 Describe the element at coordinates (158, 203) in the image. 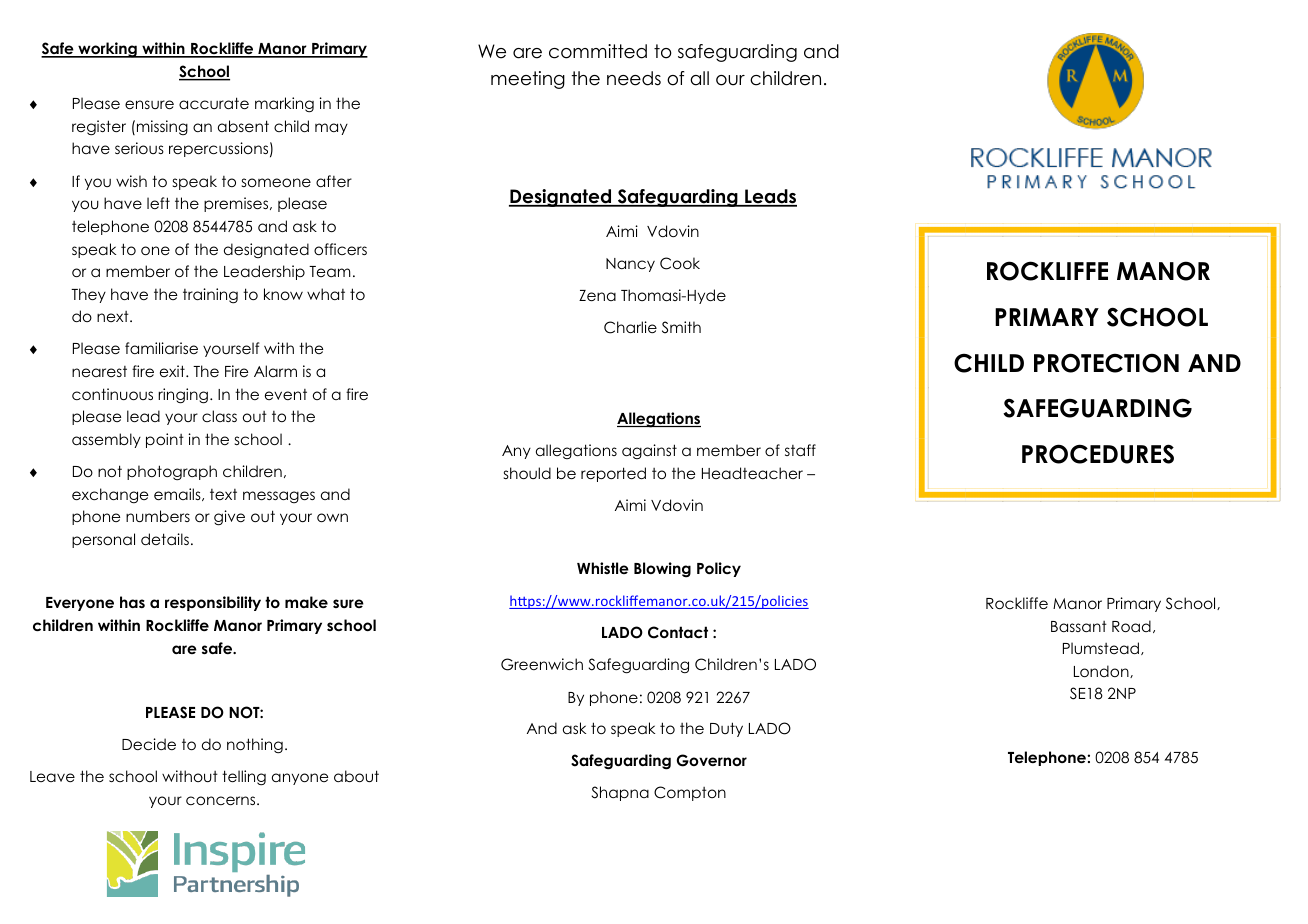

I see `left` at that location.
